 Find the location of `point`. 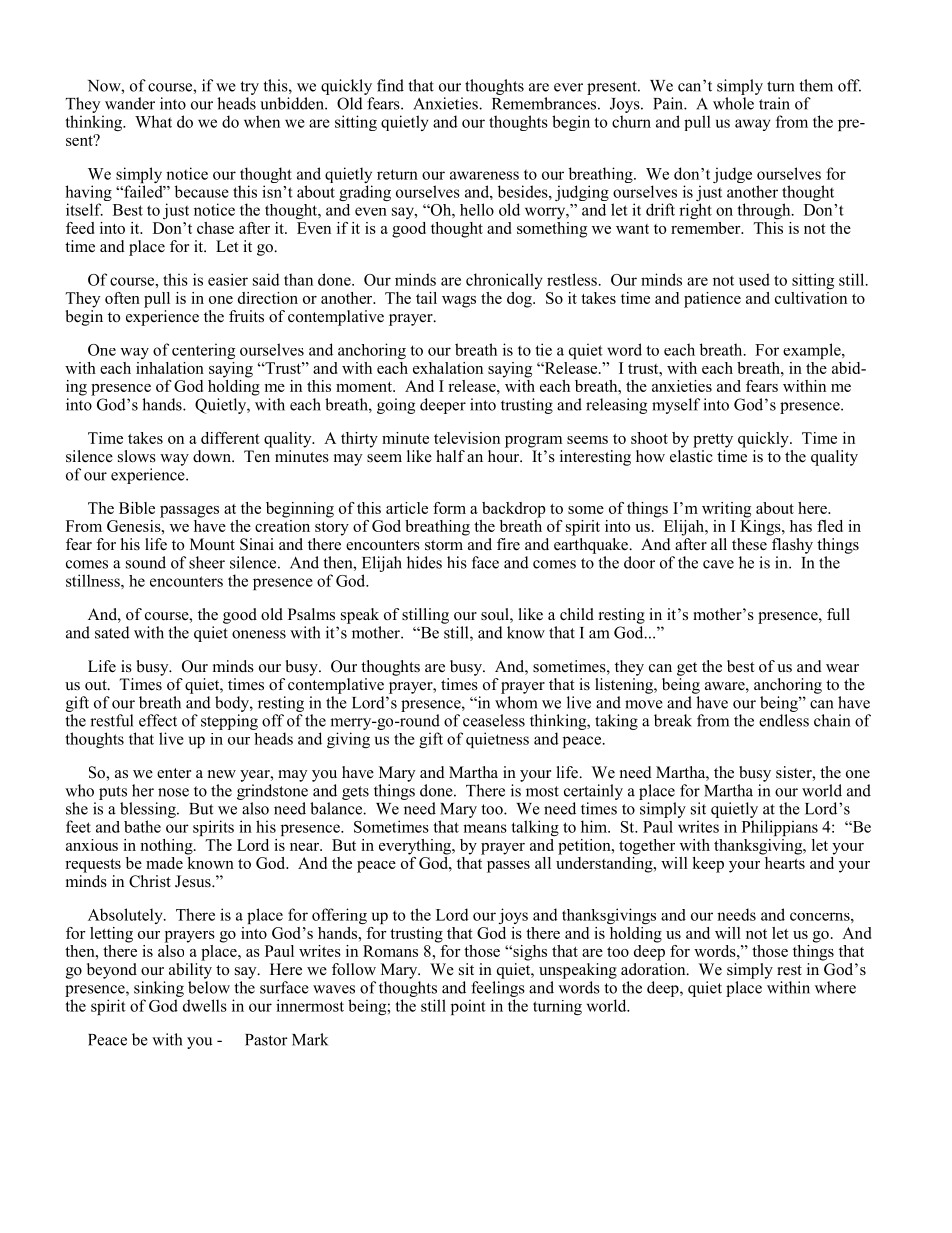

point is located at coordinates (468, 1007).
